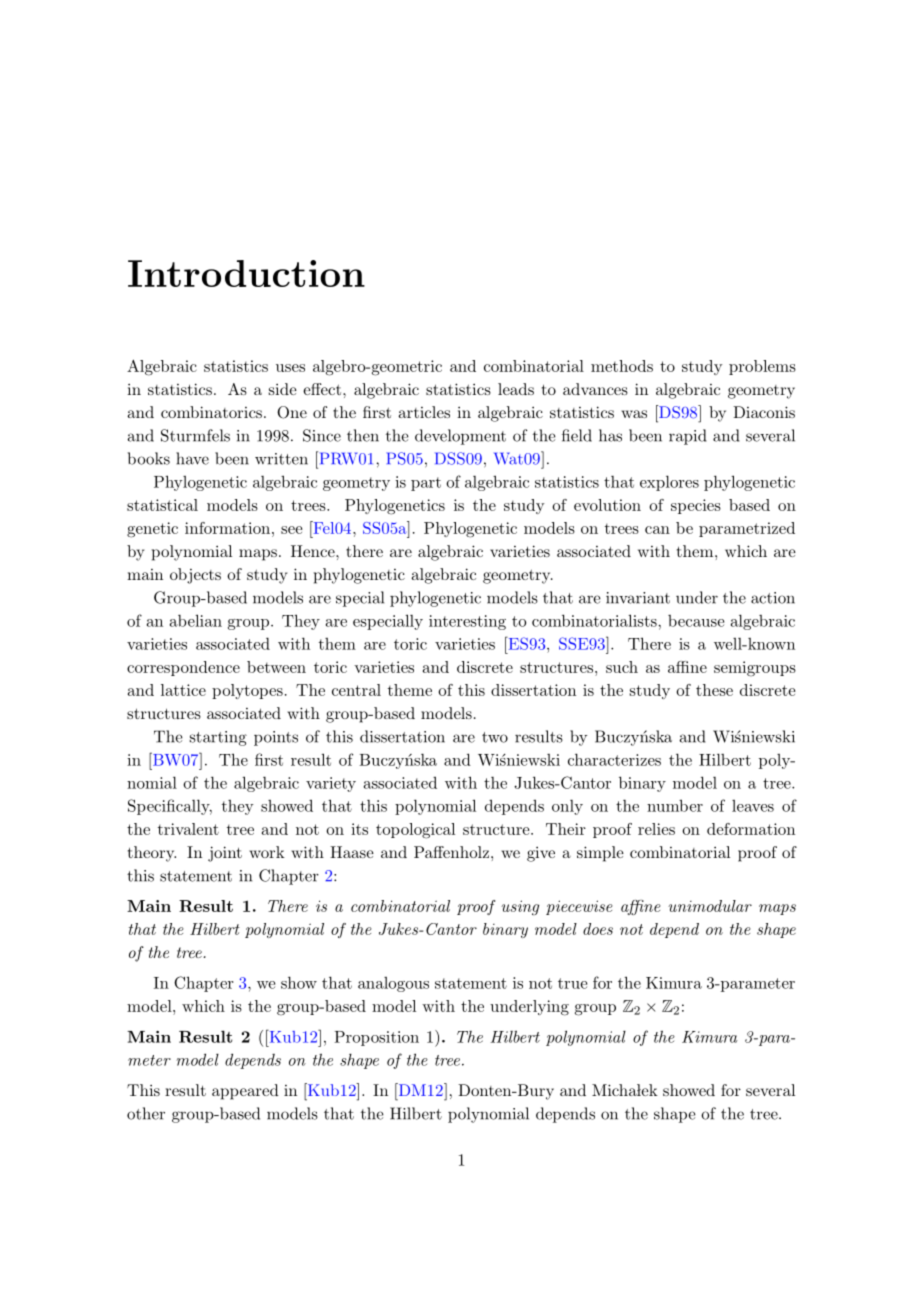 This page has height=1308, width=924. I want to click on invariant, so click(638, 598).
